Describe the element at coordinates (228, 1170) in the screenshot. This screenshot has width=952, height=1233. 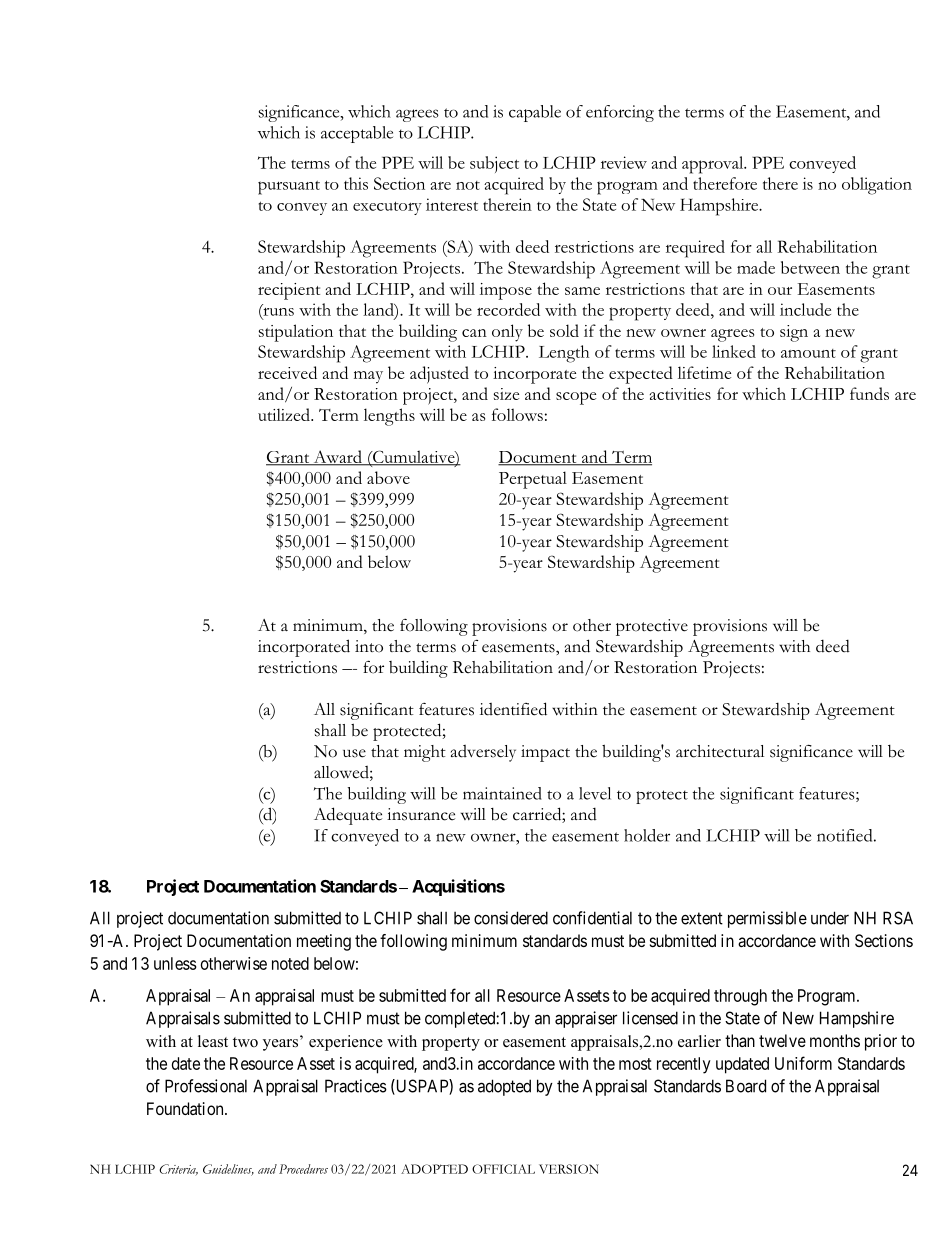
I see `Guidelines` at that location.
